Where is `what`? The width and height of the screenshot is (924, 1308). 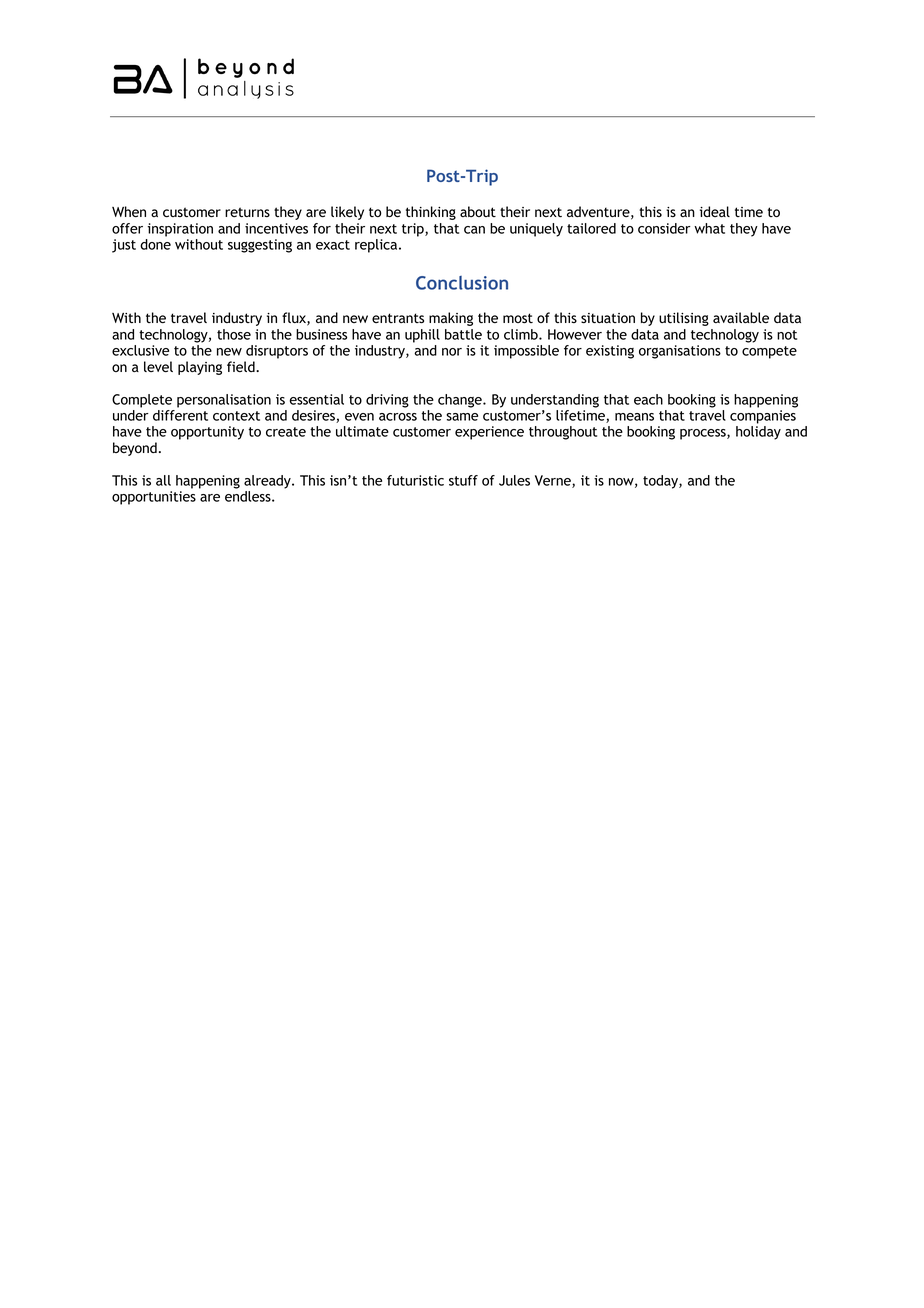
what is located at coordinates (709, 228).
